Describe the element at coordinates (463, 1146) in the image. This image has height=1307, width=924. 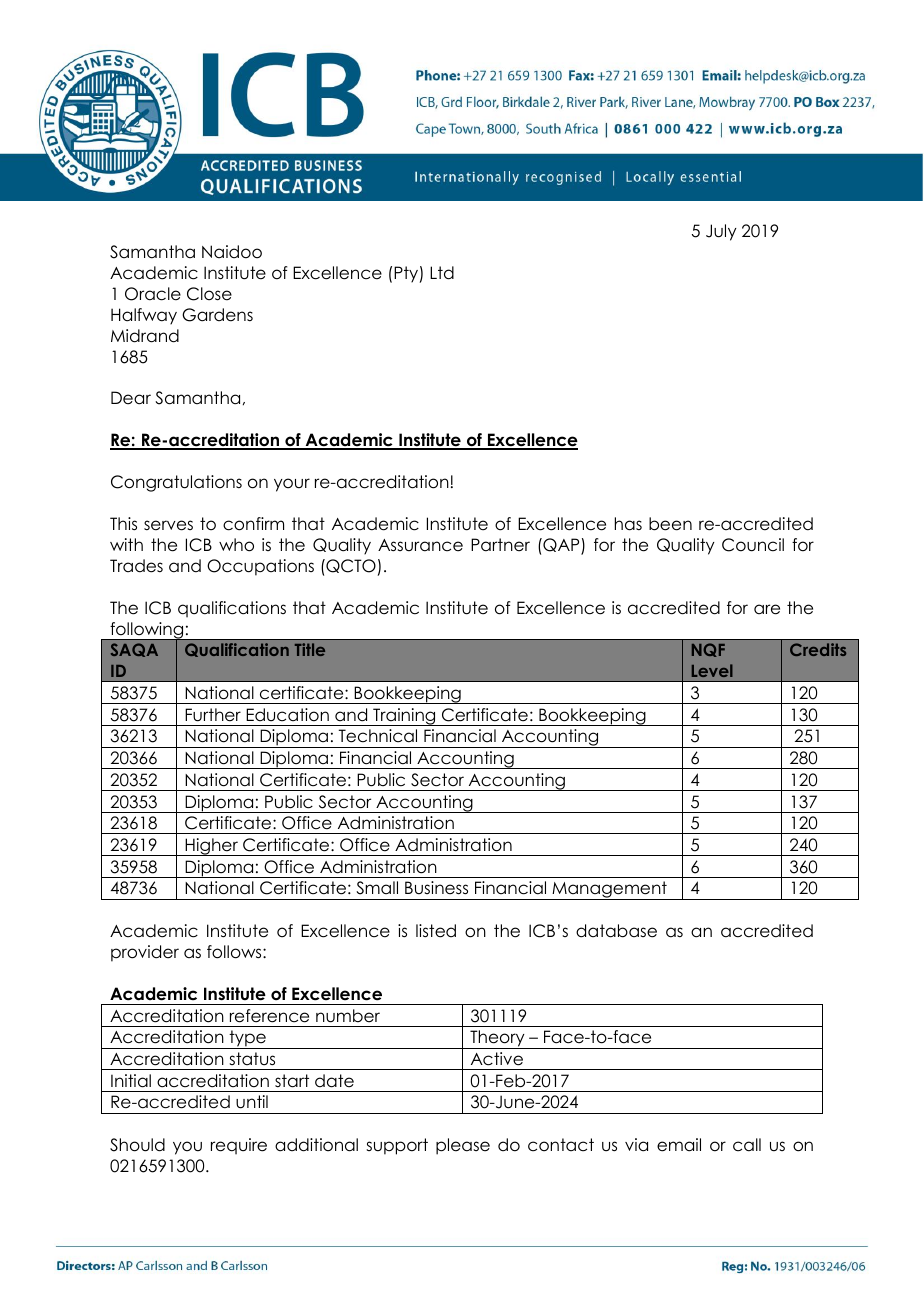
I see `please` at that location.
